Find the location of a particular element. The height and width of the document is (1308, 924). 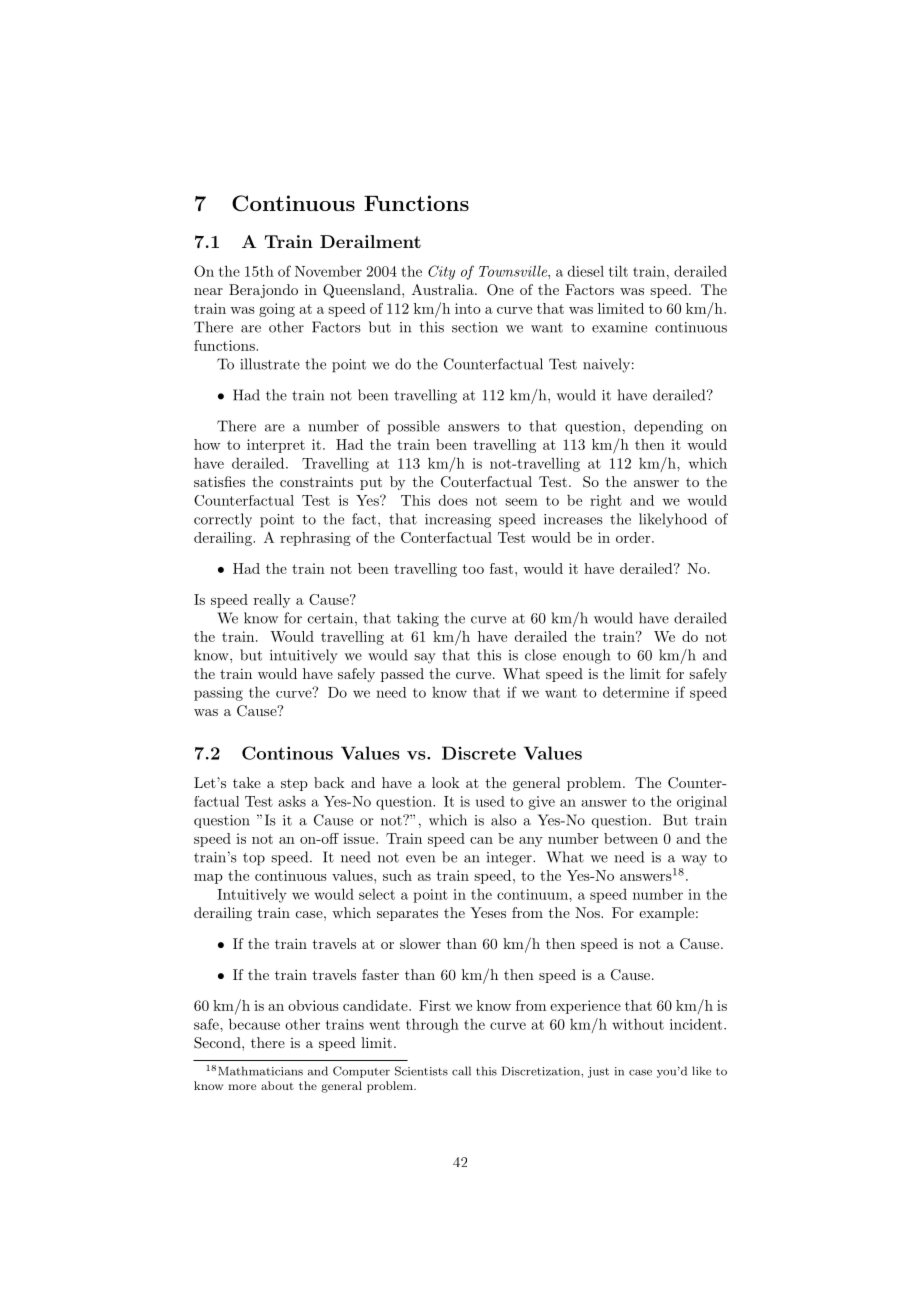

passing is located at coordinates (218, 694).
